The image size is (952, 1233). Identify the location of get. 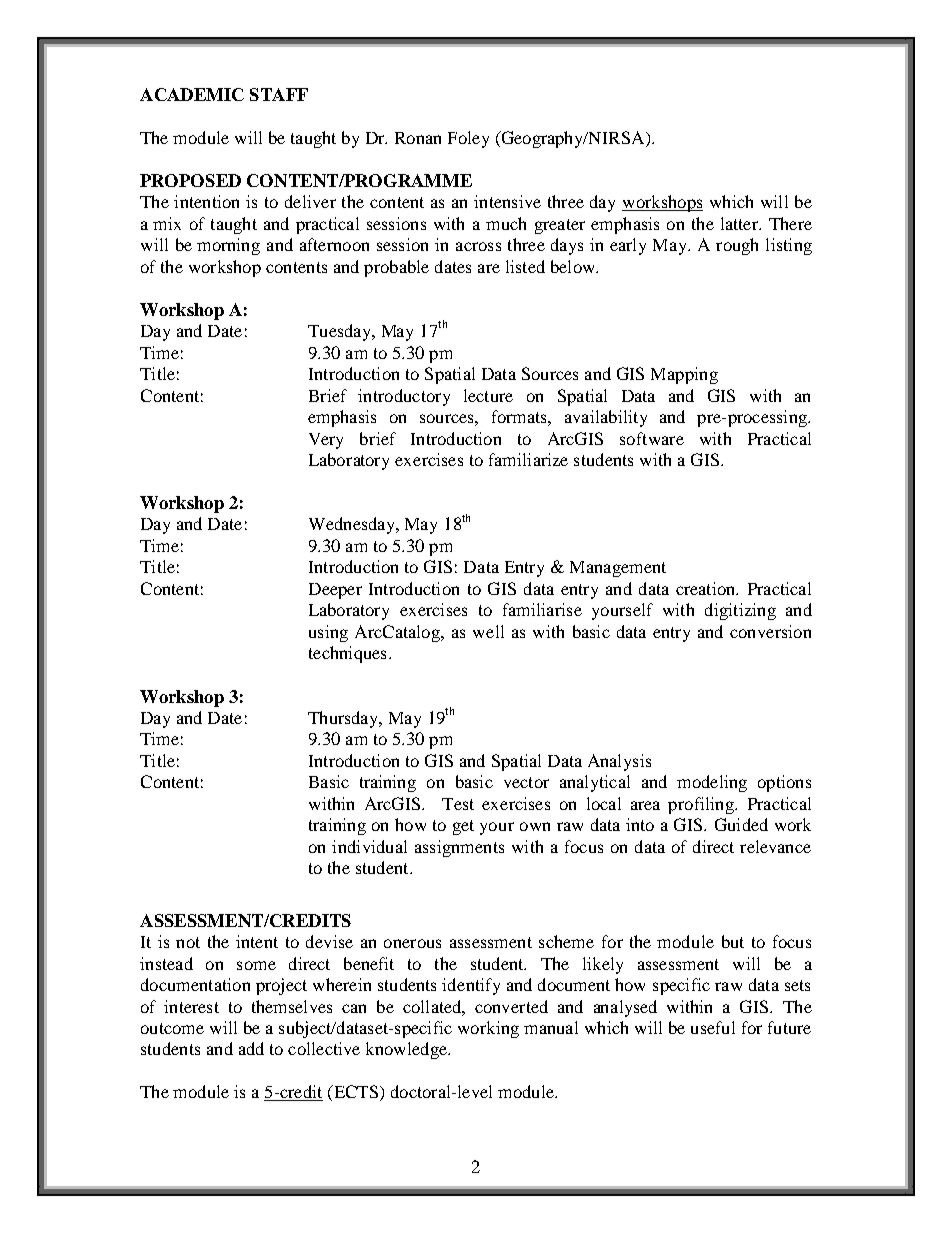
(463, 827).
